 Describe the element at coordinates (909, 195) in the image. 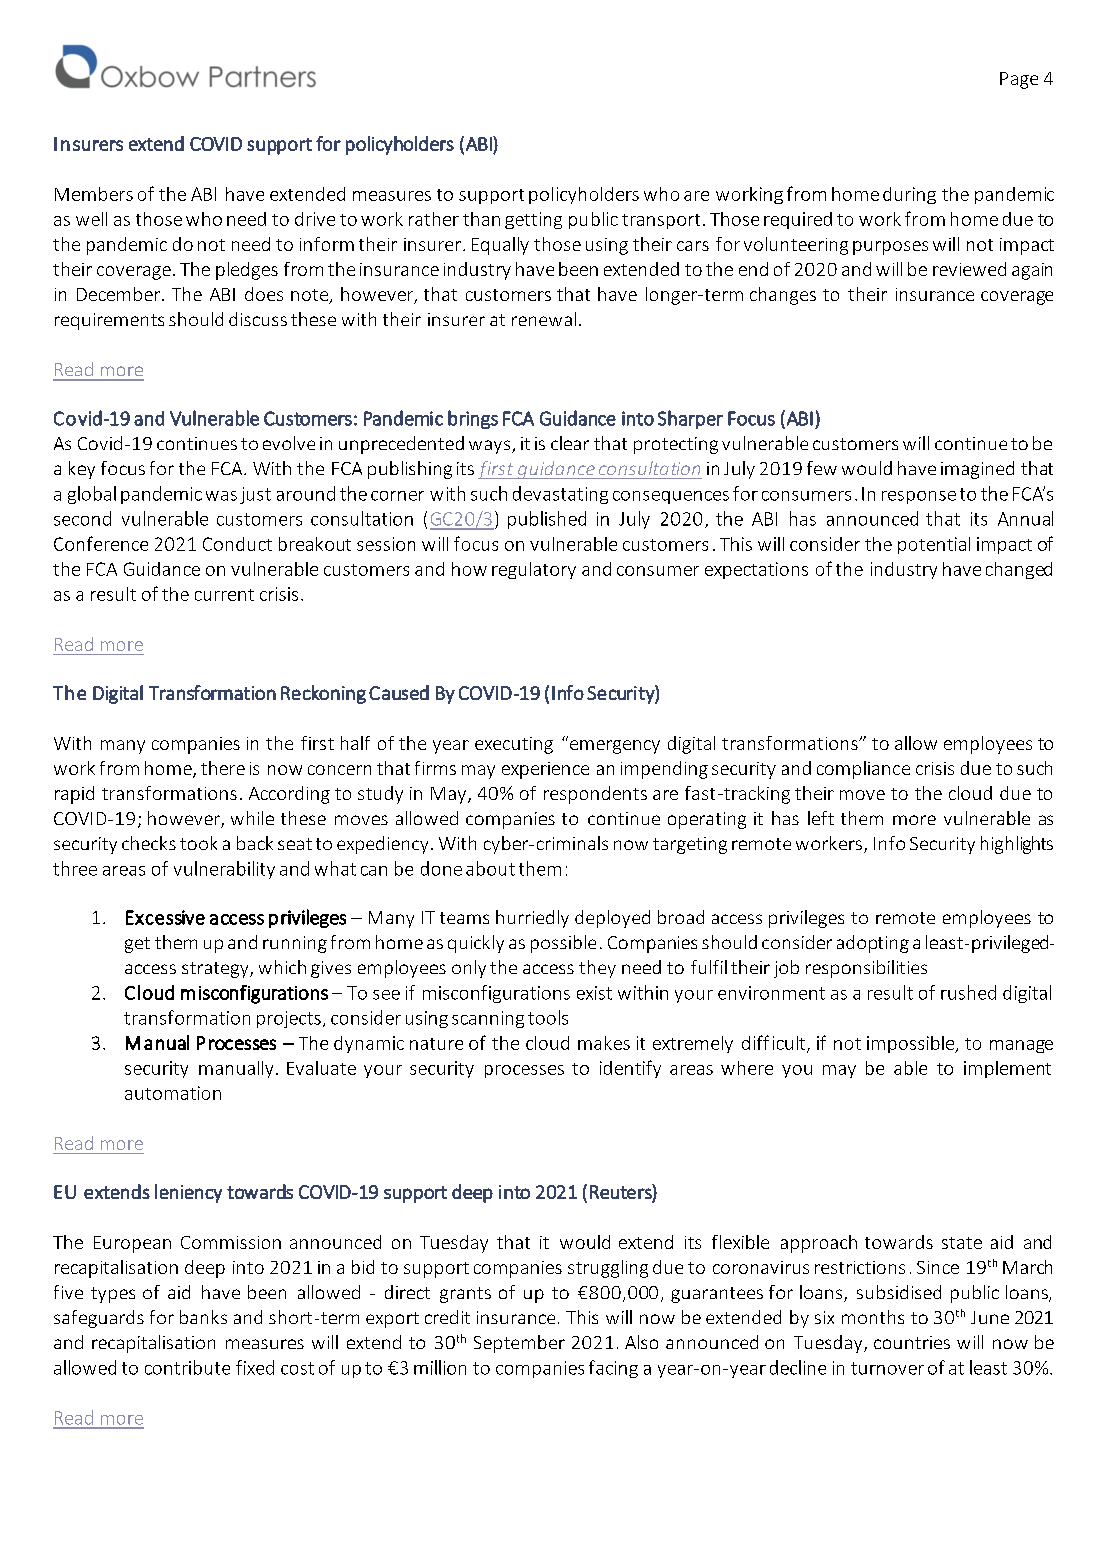

I see `during` at that location.
